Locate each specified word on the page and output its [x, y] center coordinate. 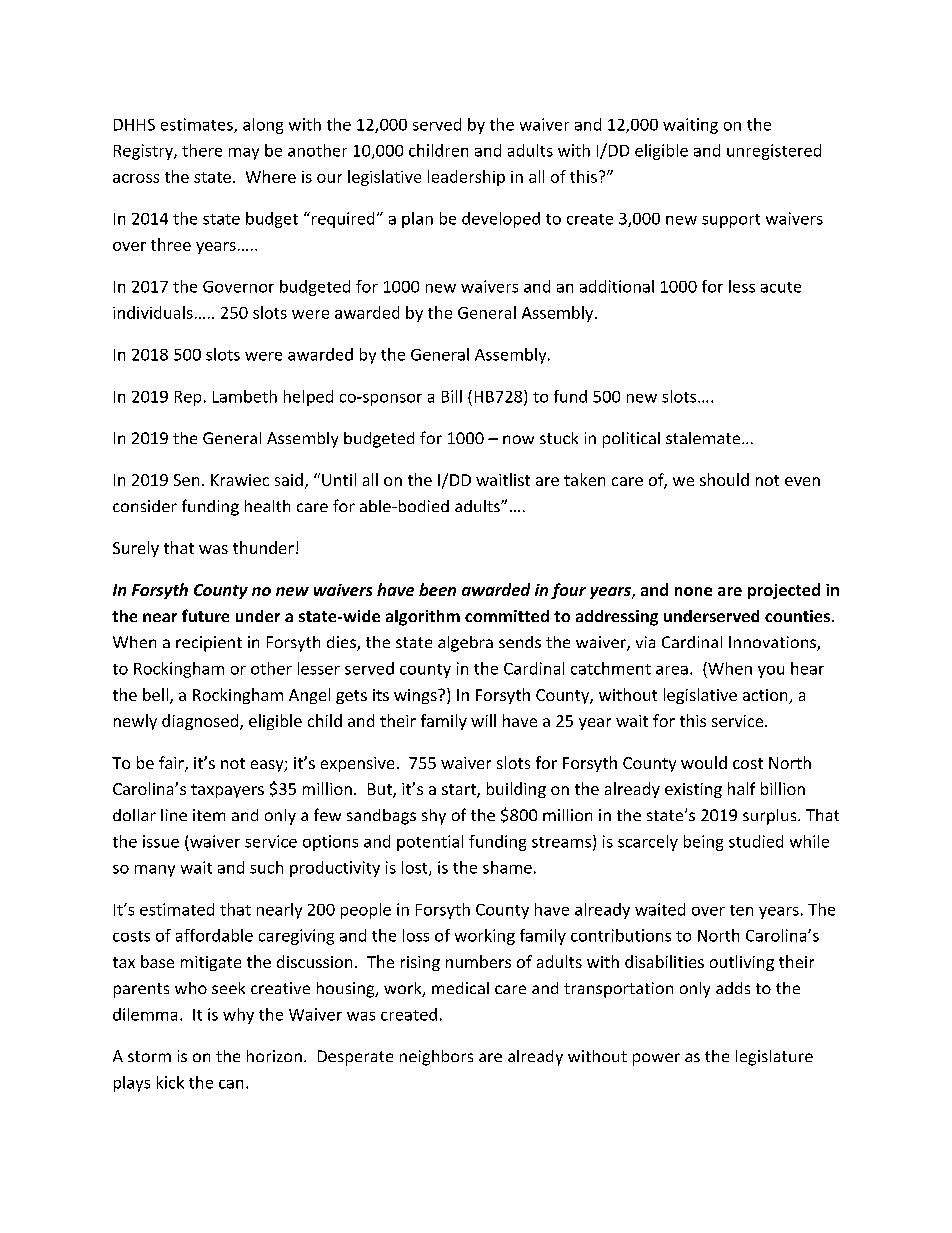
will [483, 720]
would [704, 762]
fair [172, 764]
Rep [188, 398]
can [231, 1084]
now [518, 439]
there [202, 150]
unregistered [774, 152]
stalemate [704, 438]
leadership [466, 178]
